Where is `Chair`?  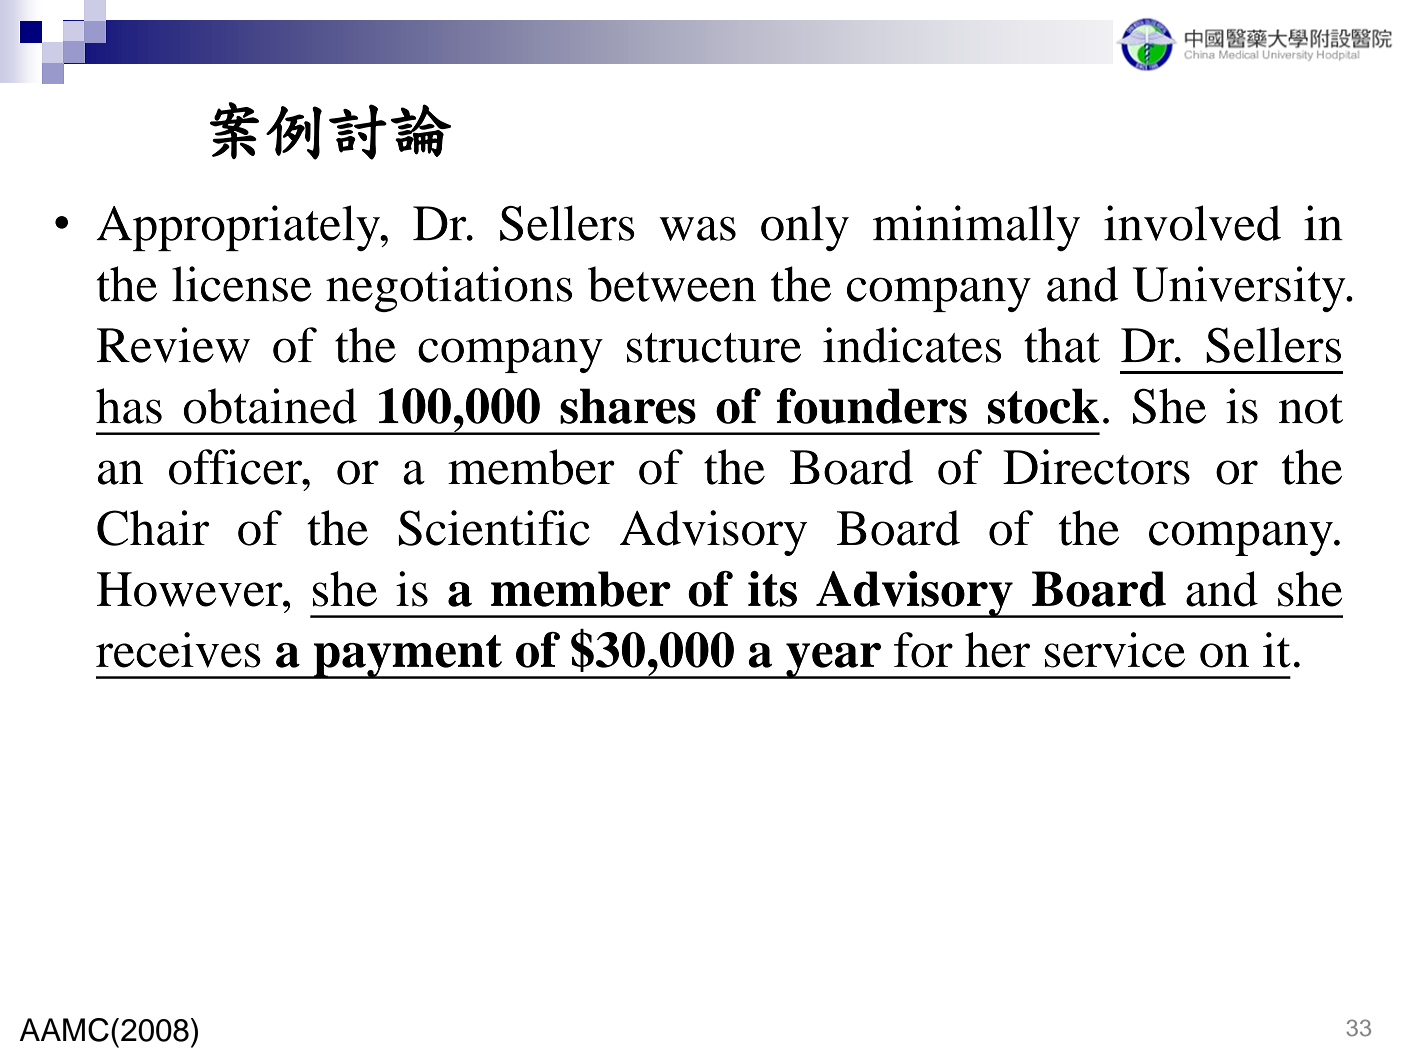 Chair is located at coordinates (153, 528).
